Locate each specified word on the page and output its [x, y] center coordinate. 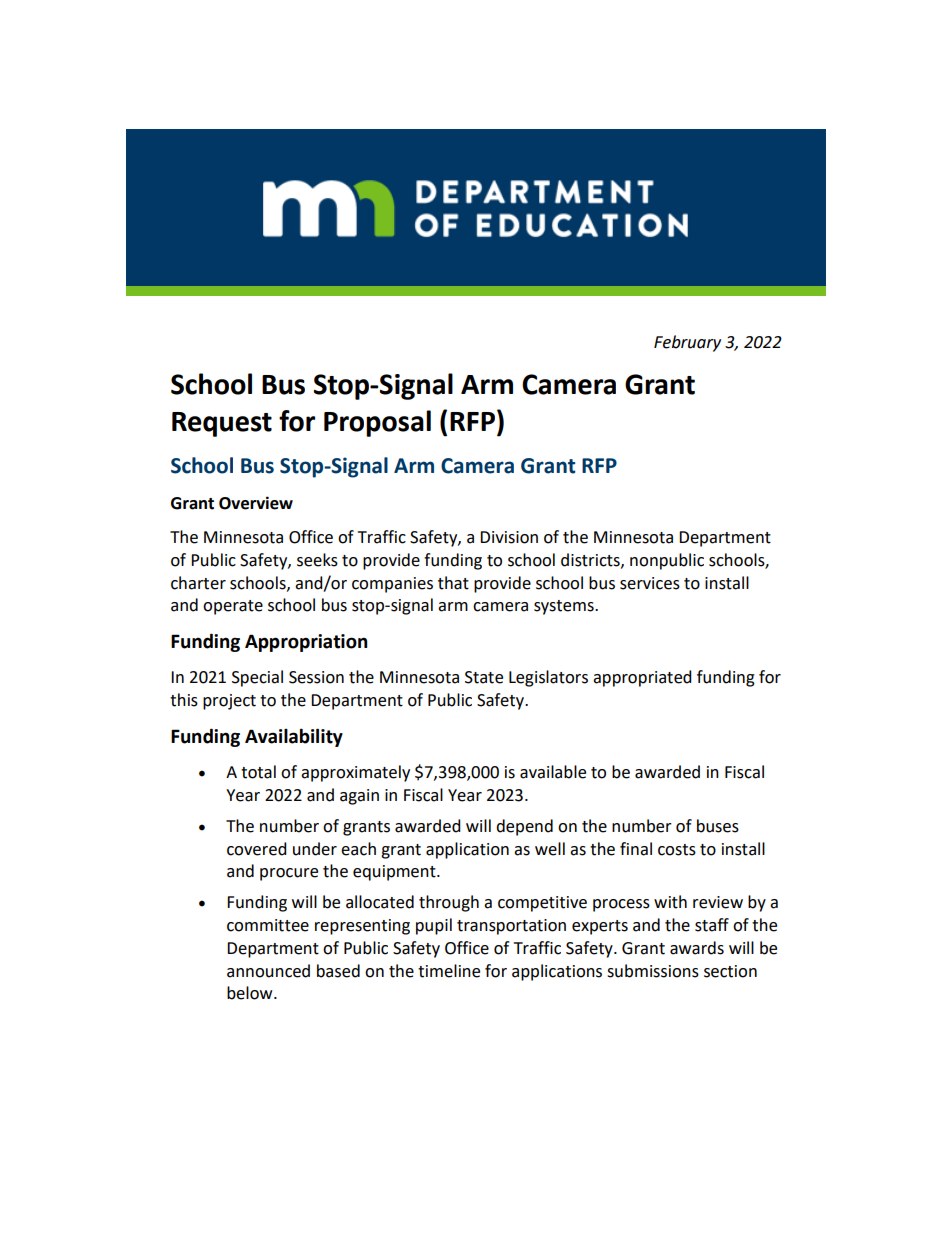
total [258, 772]
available [553, 772]
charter [198, 583]
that [453, 583]
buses [718, 826]
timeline [449, 971]
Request [222, 424]
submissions [653, 971]
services [650, 583]
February [687, 343]
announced [268, 971]
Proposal [377, 423]
